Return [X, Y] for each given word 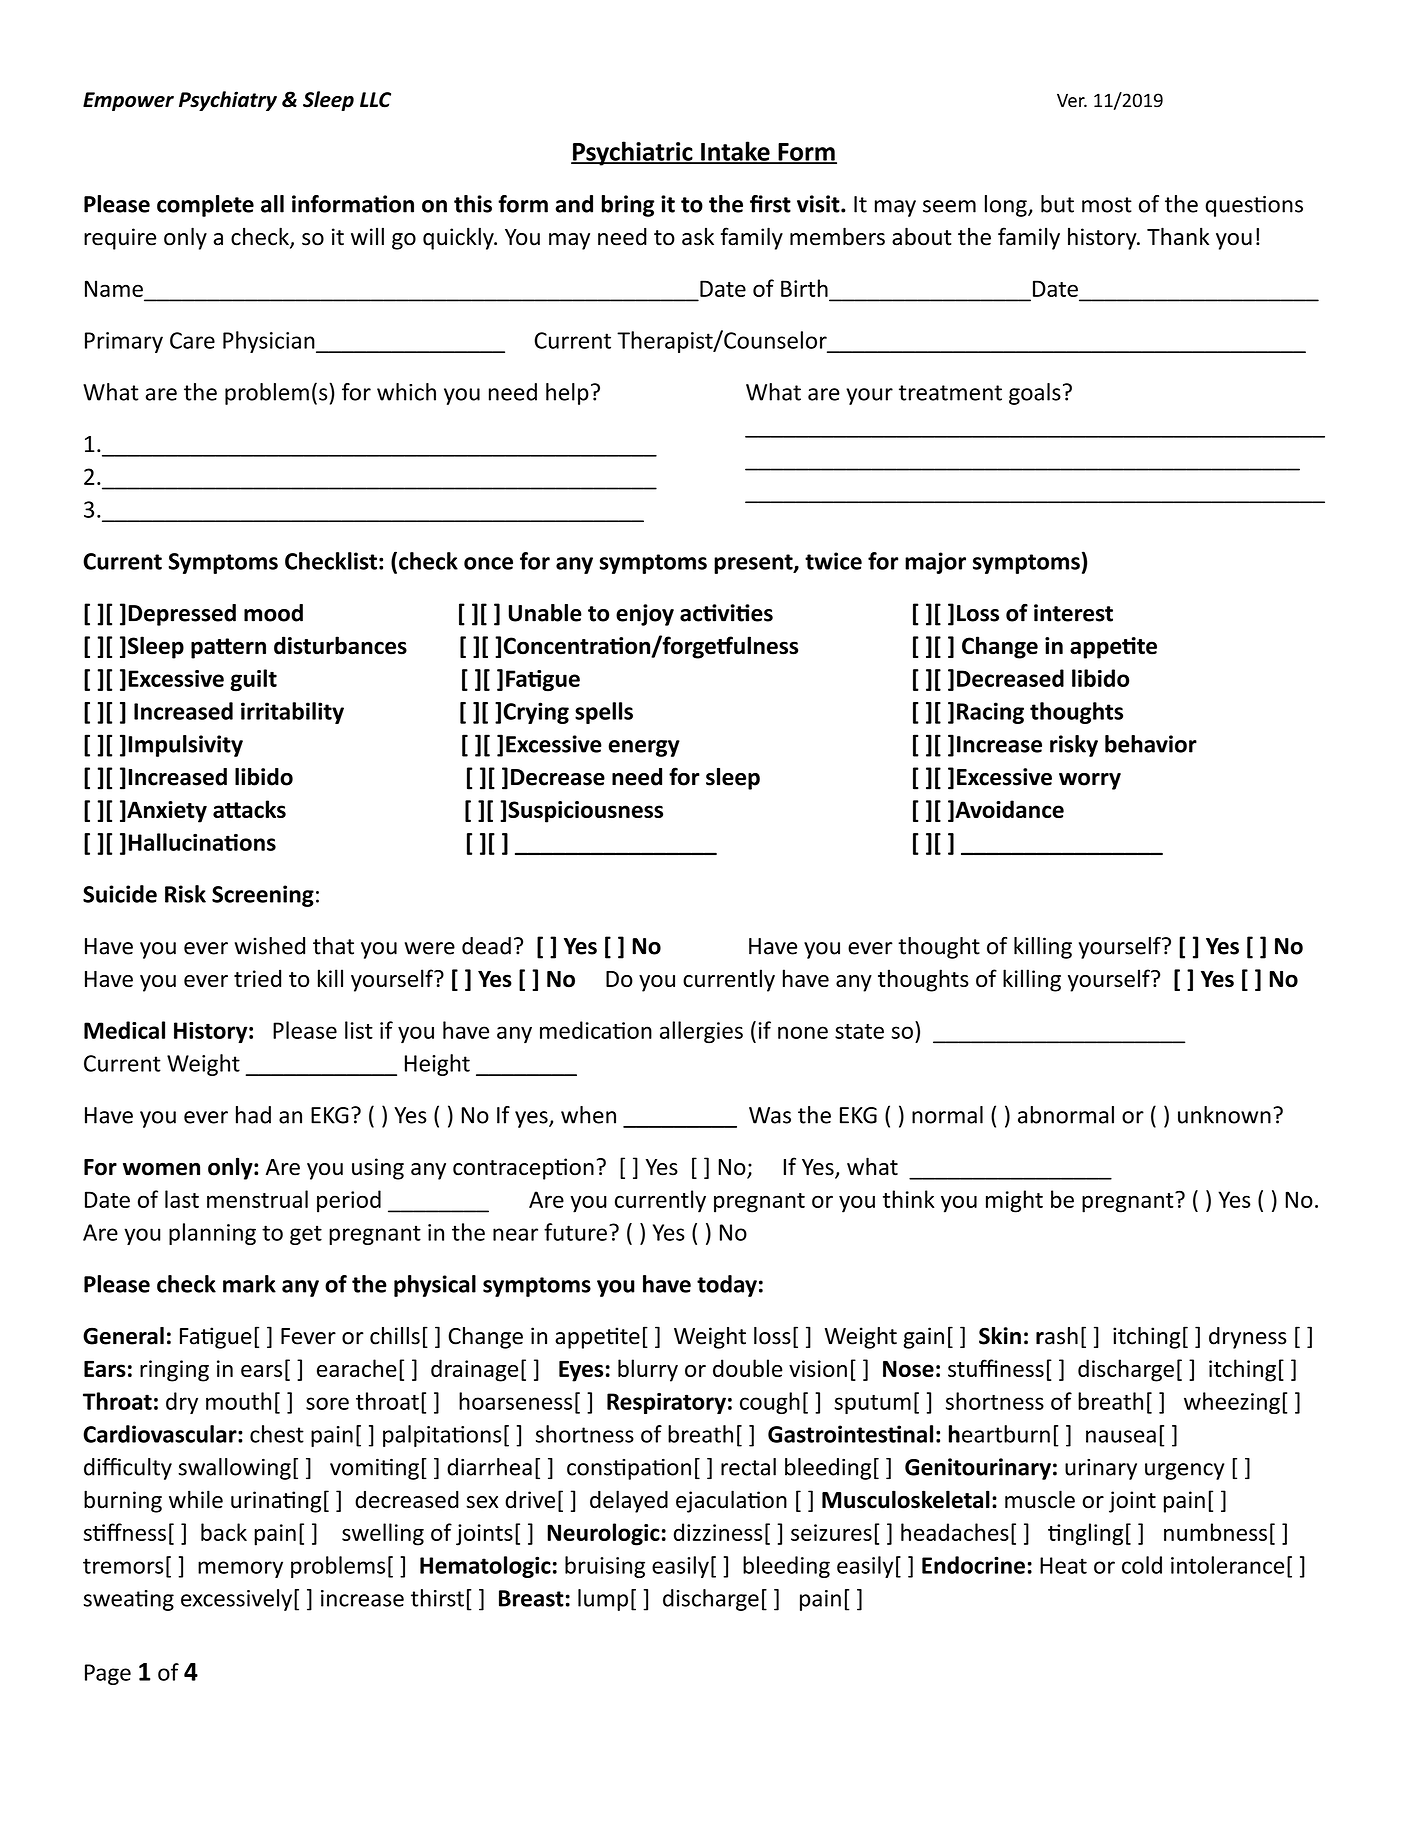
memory [240, 1569]
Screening [263, 896]
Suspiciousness [585, 812]
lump [603, 1600]
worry [1090, 781]
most [1107, 205]
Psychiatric [633, 153]
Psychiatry [228, 101]
